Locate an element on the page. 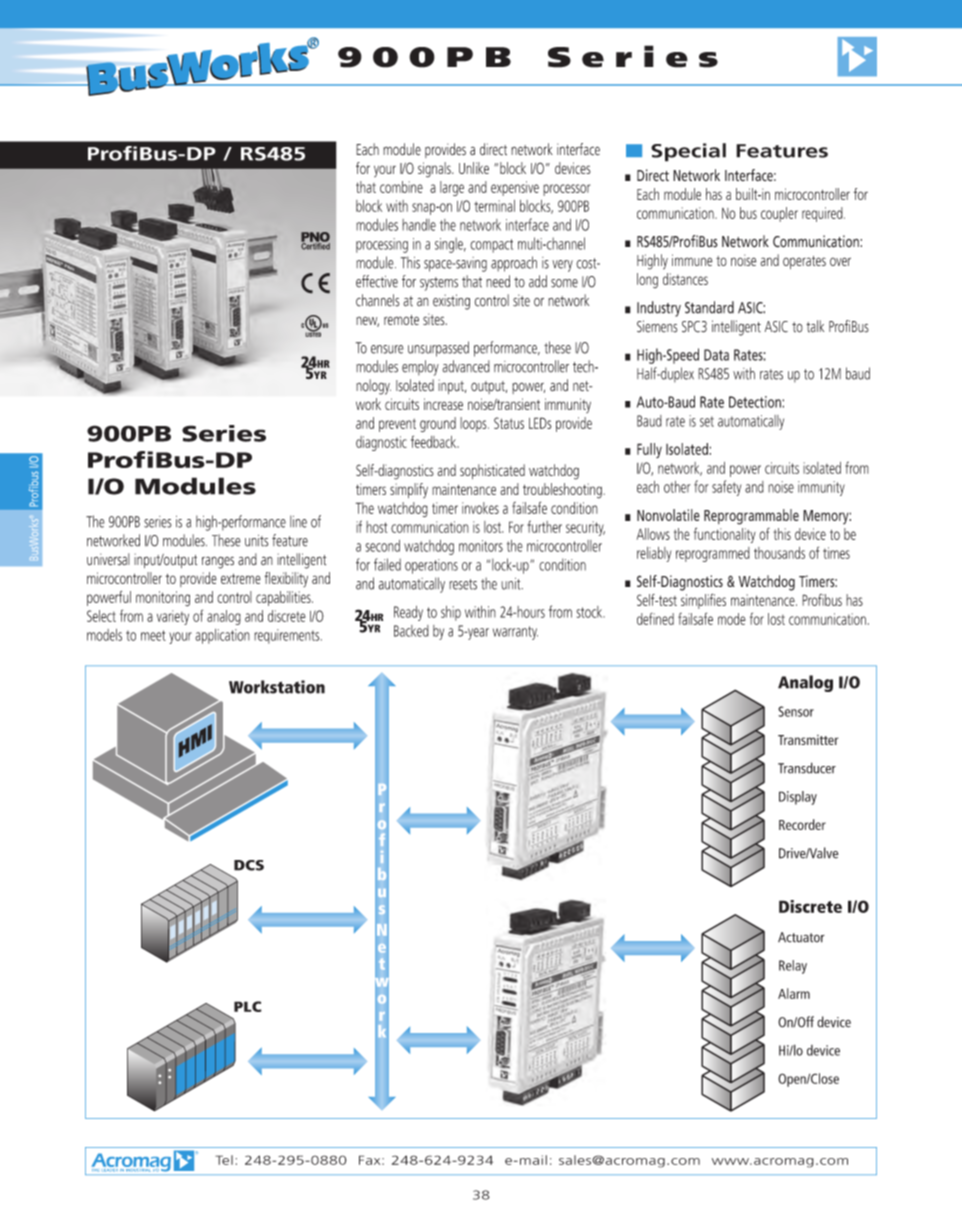  Unlike is located at coordinates (474, 168).
